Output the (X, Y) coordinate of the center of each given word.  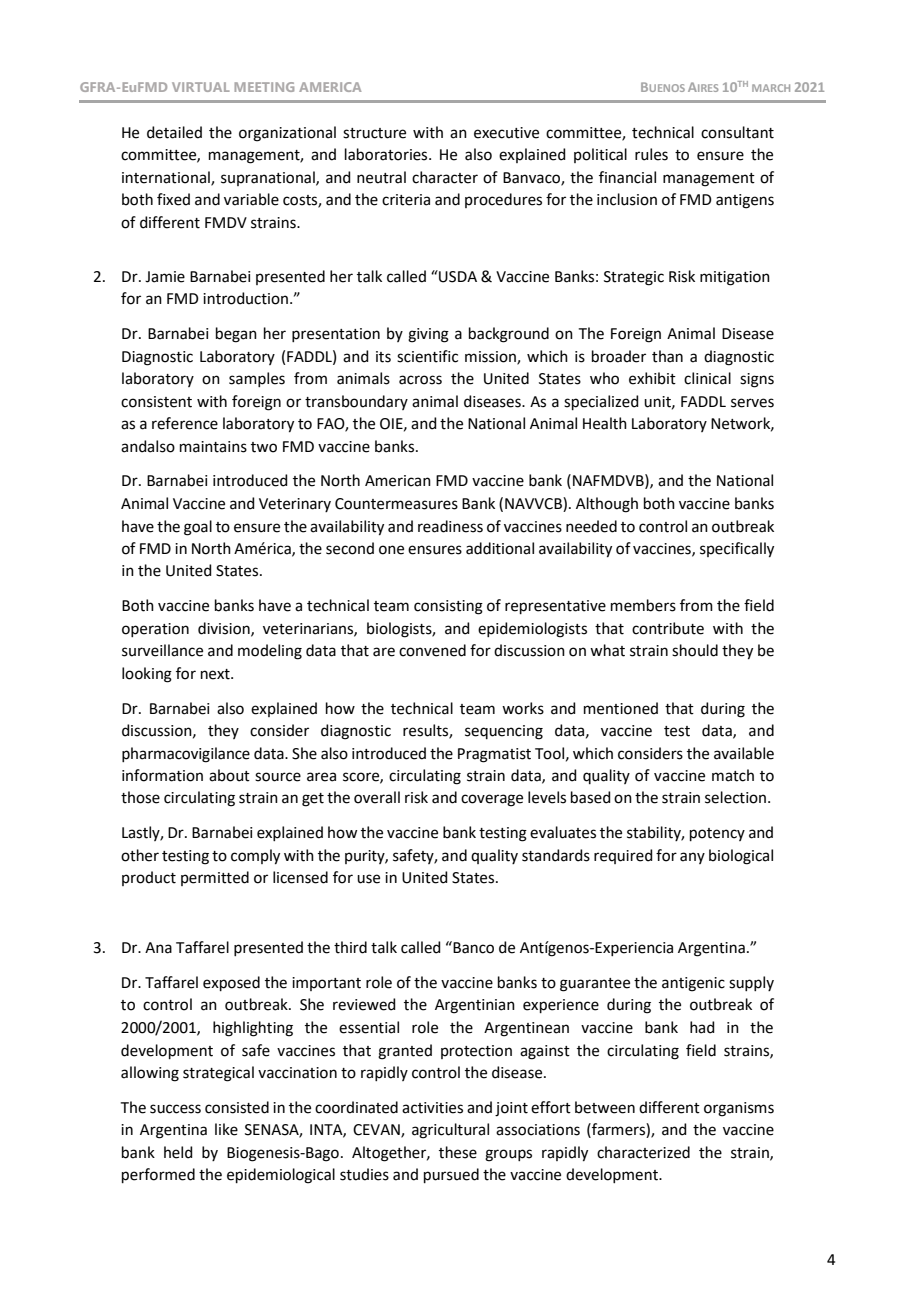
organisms (739, 1109)
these (458, 1152)
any (692, 858)
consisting (448, 607)
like (226, 1129)
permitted (215, 878)
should (695, 650)
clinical (707, 378)
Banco (472, 947)
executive (506, 133)
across (420, 380)
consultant (737, 132)
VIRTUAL (201, 87)
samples (257, 379)
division (225, 629)
